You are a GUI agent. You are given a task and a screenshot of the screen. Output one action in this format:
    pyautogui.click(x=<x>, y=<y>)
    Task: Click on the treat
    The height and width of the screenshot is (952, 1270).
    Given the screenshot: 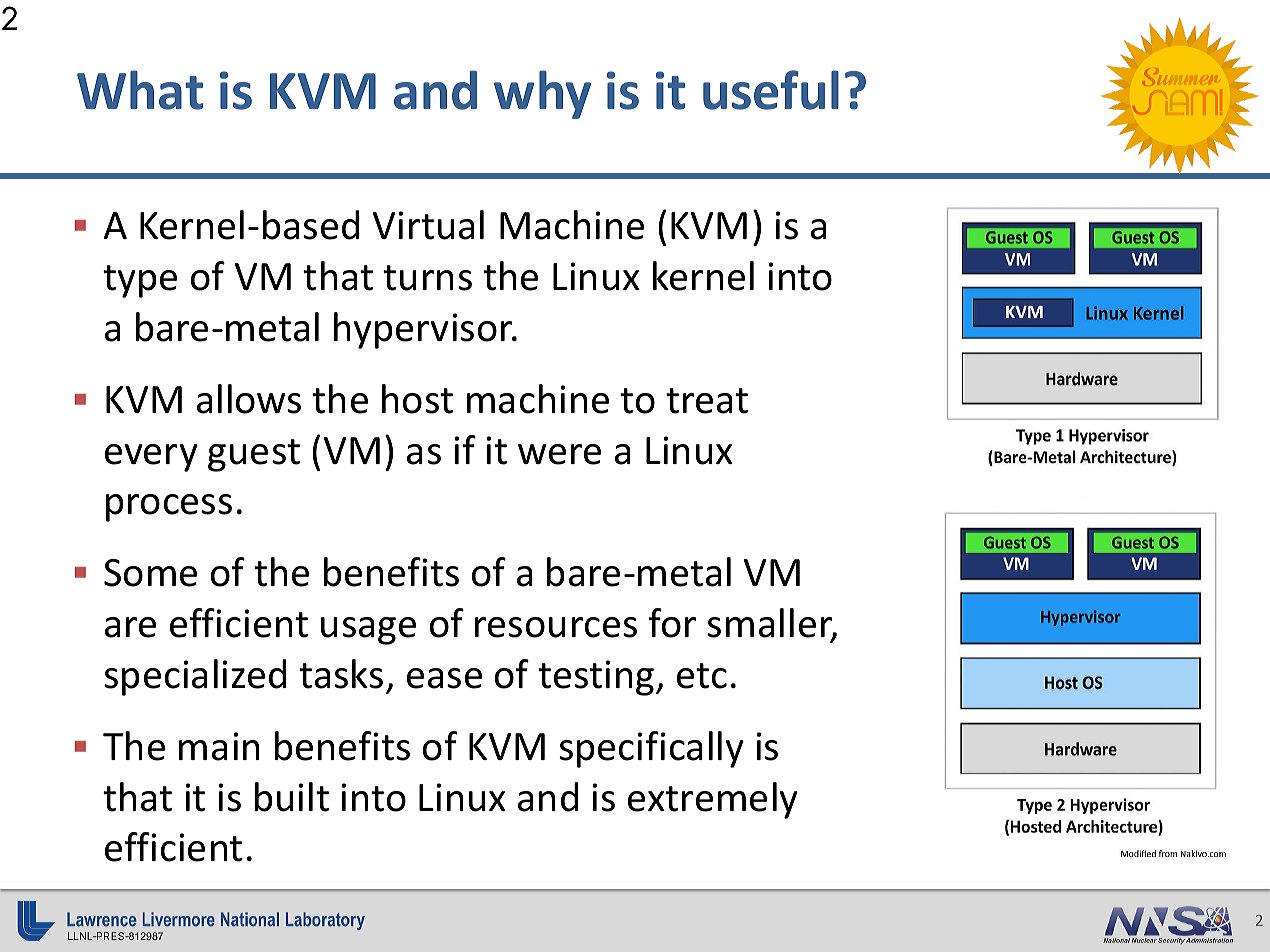 What is the action you would take?
    pyautogui.click(x=707, y=401)
